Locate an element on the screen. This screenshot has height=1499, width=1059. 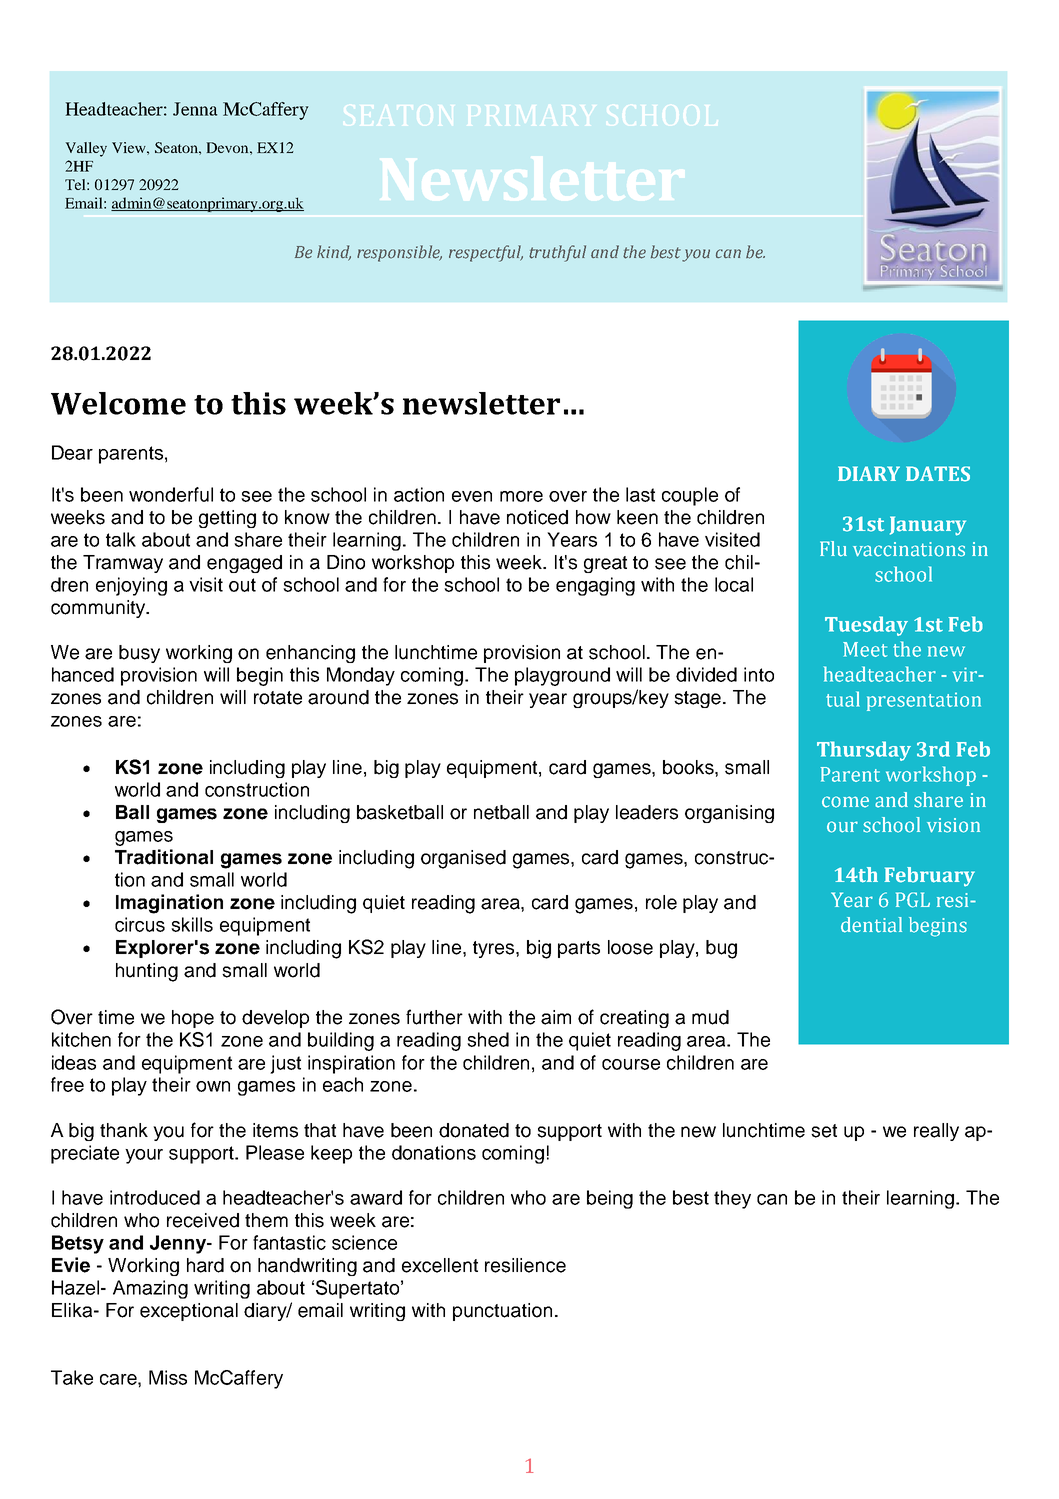
tyres is located at coordinates (495, 949).
